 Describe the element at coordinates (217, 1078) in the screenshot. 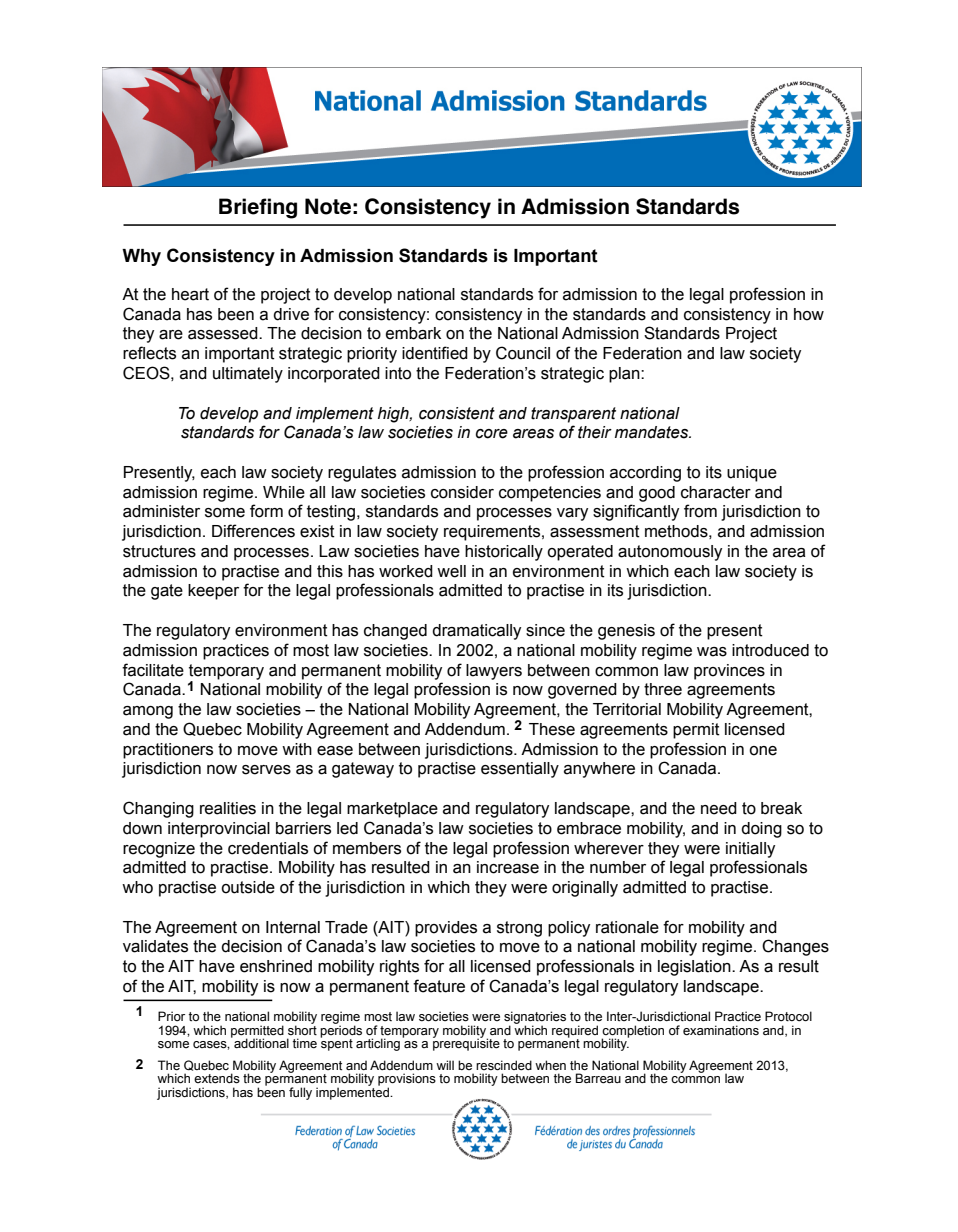

I see `extends` at that location.
